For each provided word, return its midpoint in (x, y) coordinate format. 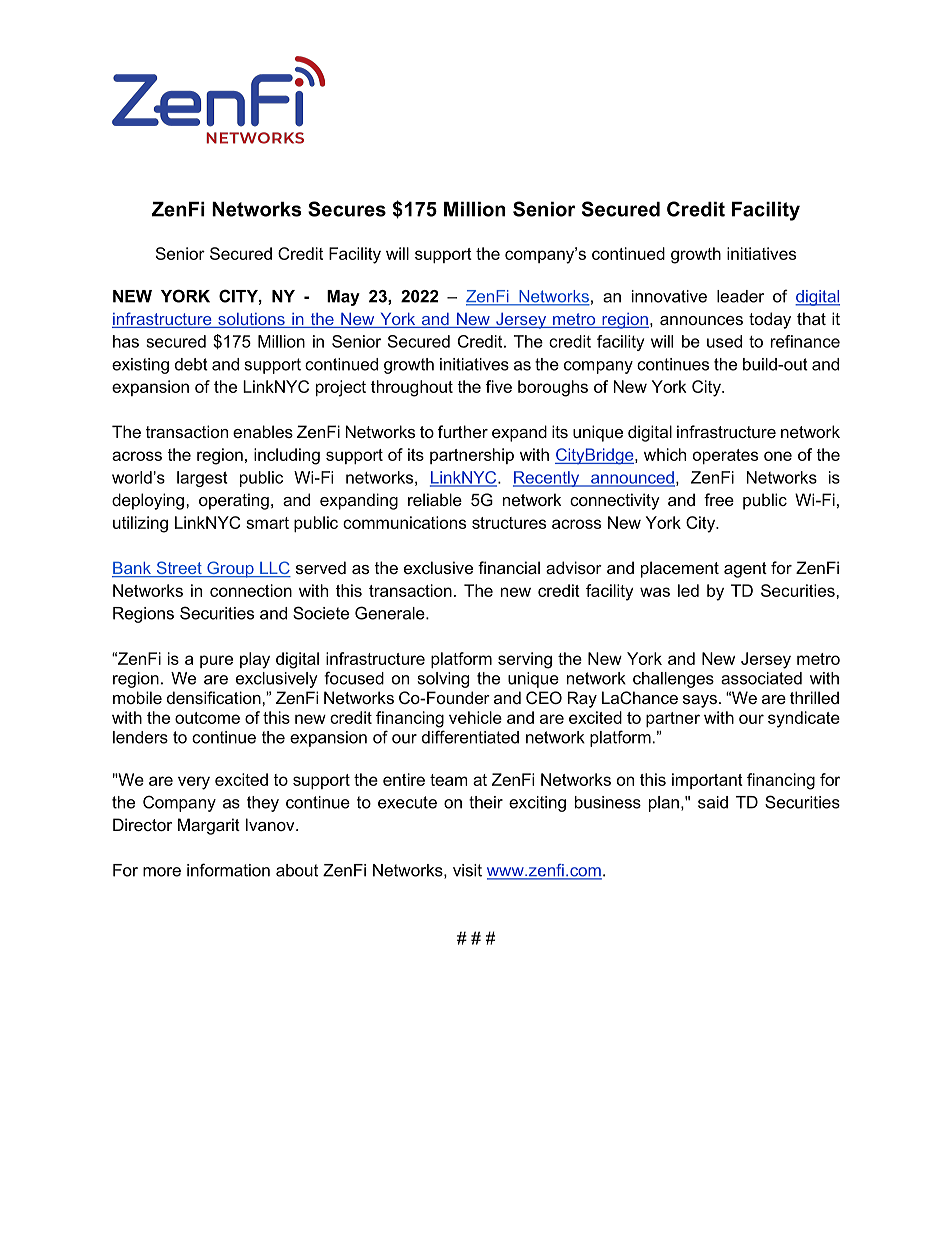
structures (509, 523)
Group (230, 569)
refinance (805, 341)
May (343, 298)
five (499, 386)
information (228, 870)
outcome (207, 718)
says (700, 701)
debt (191, 364)
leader (740, 296)
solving (443, 680)
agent (745, 570)
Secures (347, 209)
